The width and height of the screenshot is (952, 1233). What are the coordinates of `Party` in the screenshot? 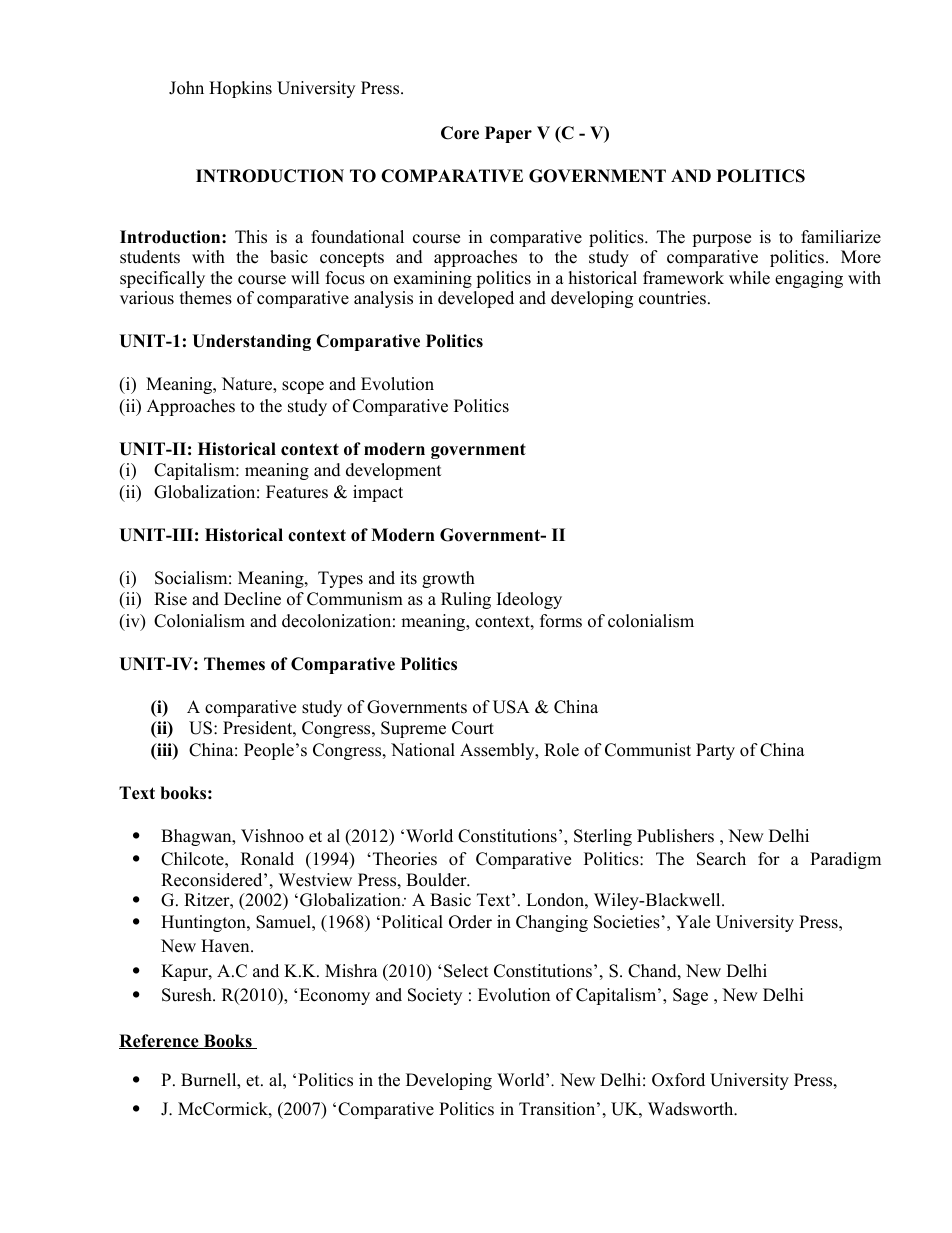 It's located at (715, 751).
